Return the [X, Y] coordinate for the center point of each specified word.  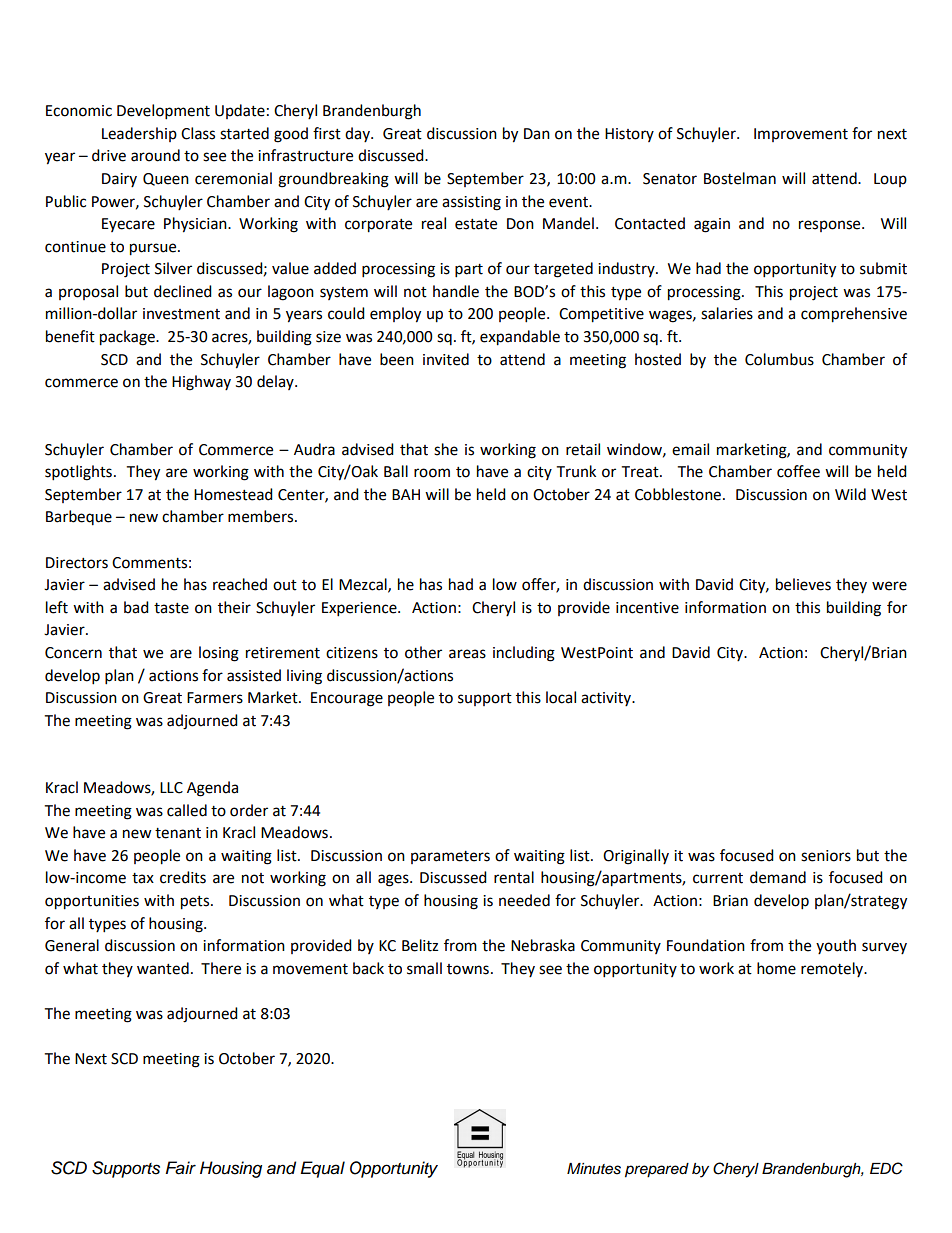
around [155, 155]
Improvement [801, 135]
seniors [826, 856]
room [432, 473]
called [187, 810]
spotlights [78, 473]
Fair [180, 1168]
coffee [798, 471]
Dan [537, 134]
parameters [450, 857]
